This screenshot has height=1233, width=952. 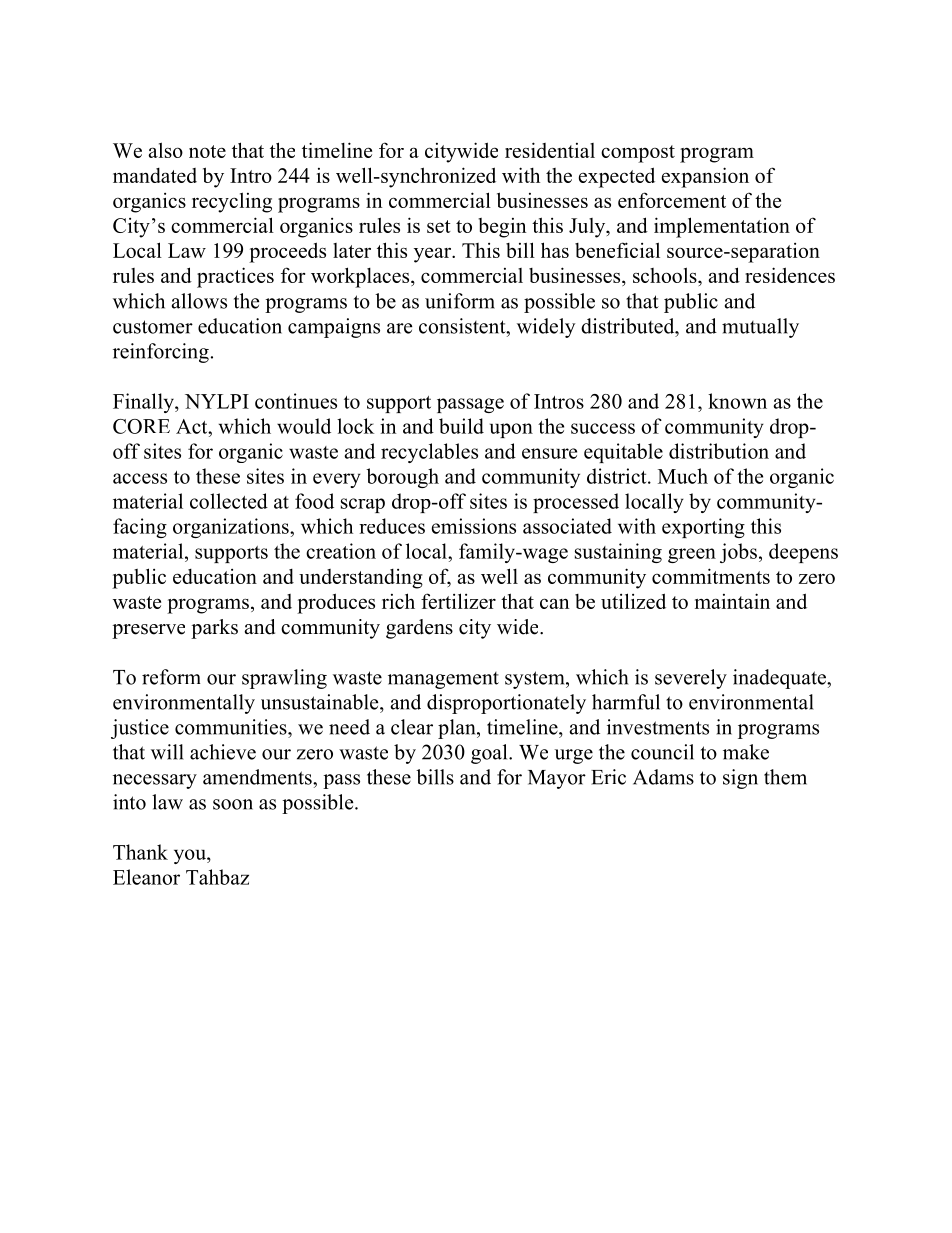 I want to click on known, so click(x=737, y=401).
